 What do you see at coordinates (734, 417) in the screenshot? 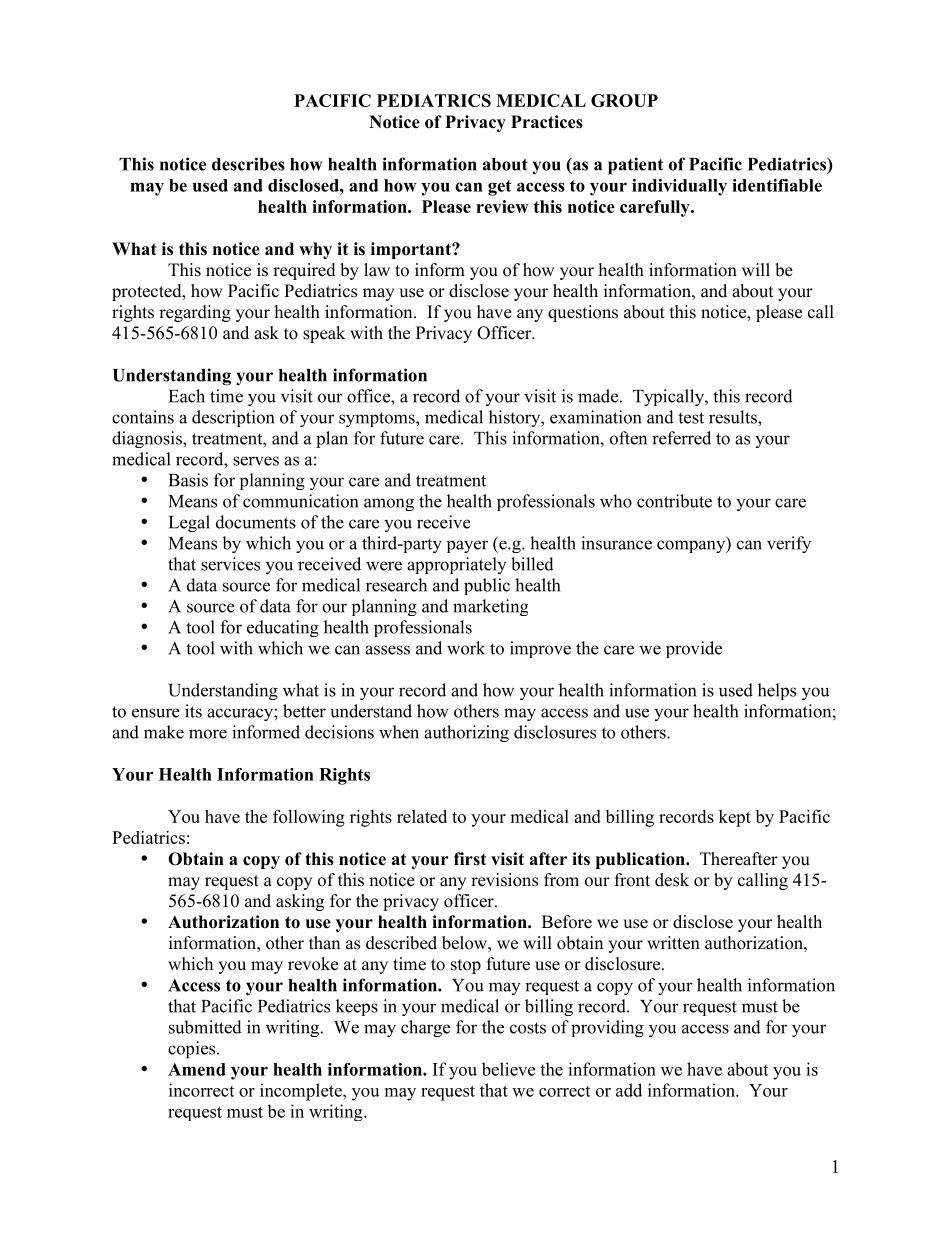
I see `results` at bounding box center [734, 417].
